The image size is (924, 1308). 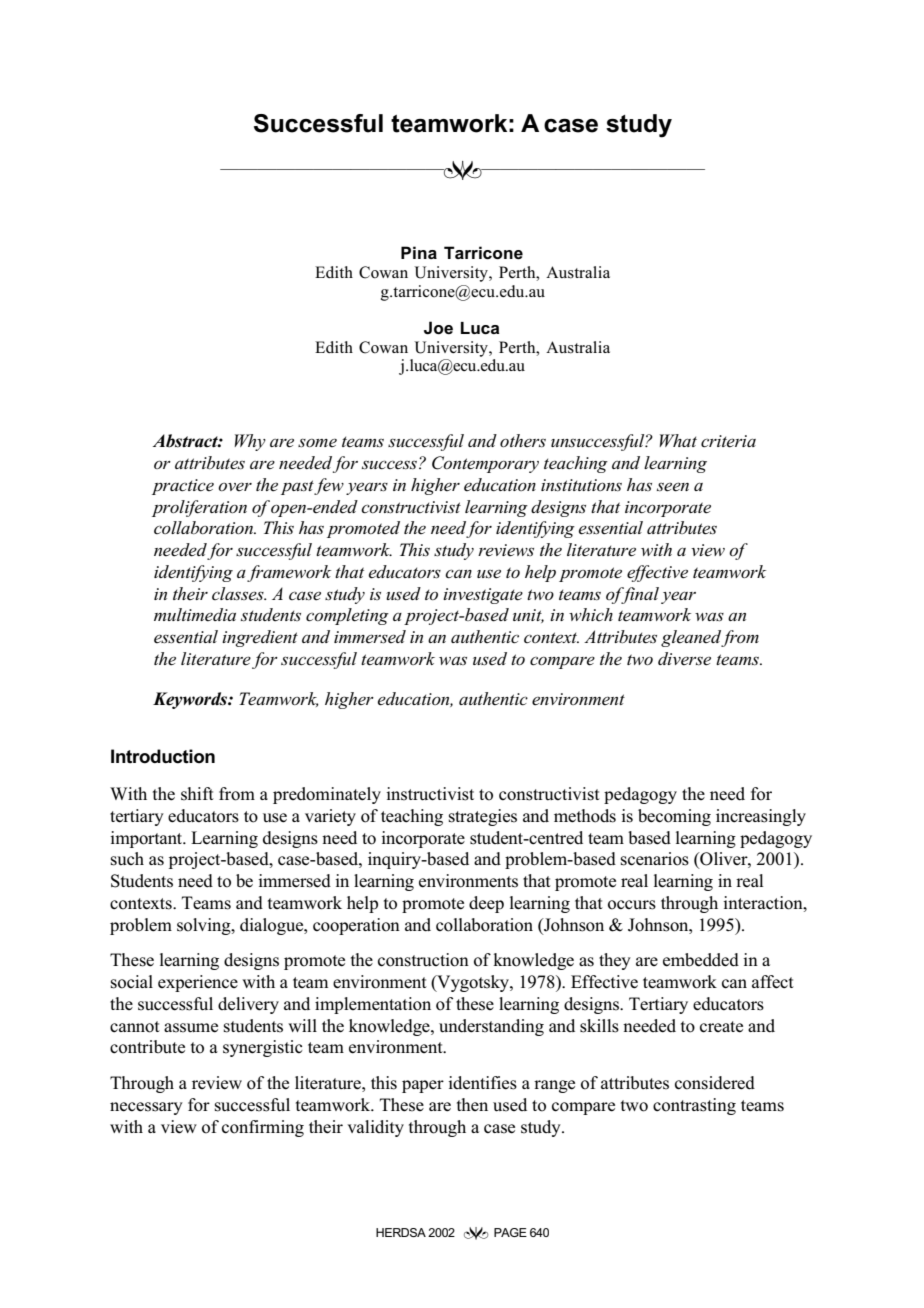 What do you see at coordinates (239, 594) in the screenshot?
I see `classes` at bounding box center [239, 594].
